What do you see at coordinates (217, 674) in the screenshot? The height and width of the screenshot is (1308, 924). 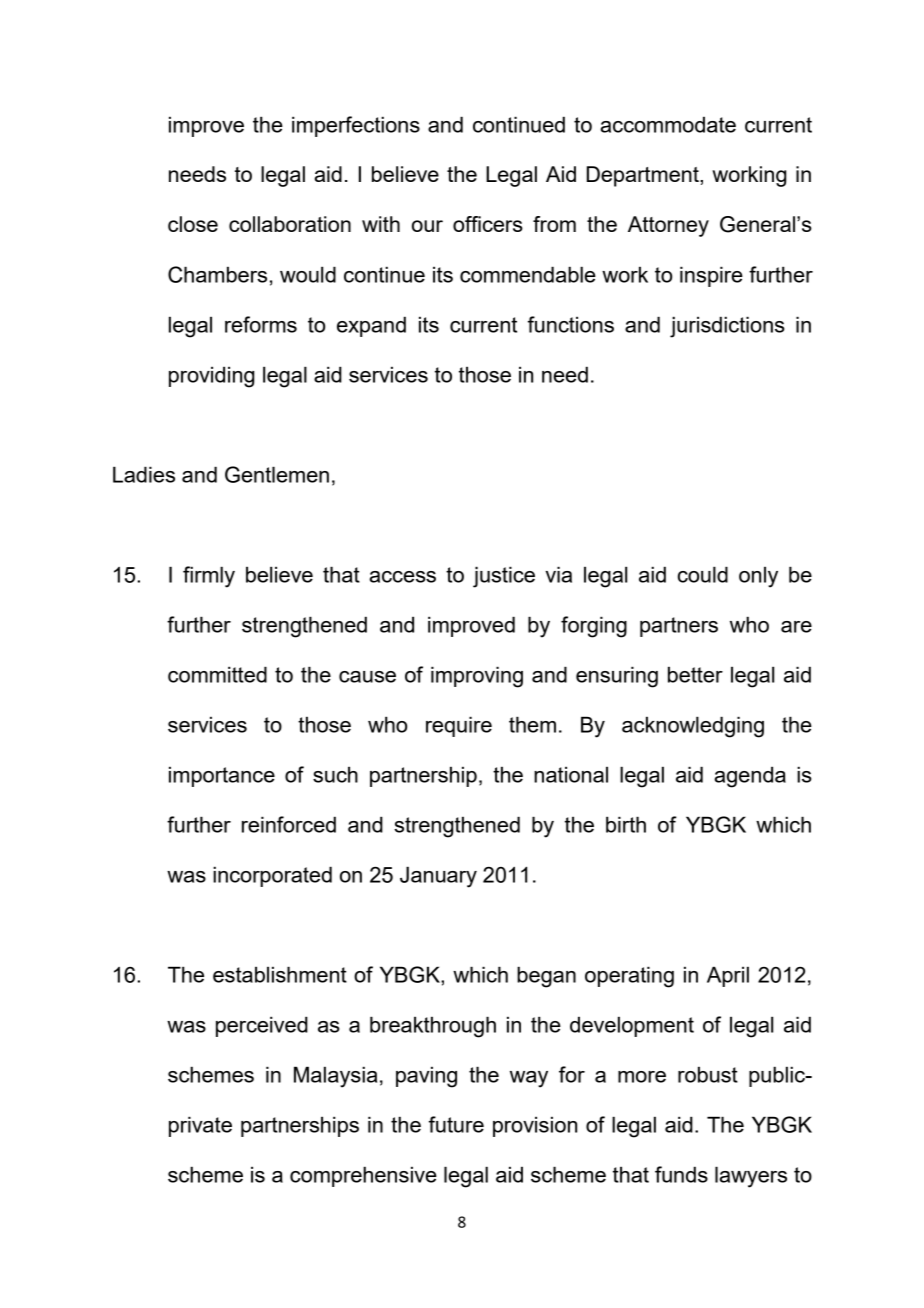 I see `committed` at bounding box center [217, 674].
